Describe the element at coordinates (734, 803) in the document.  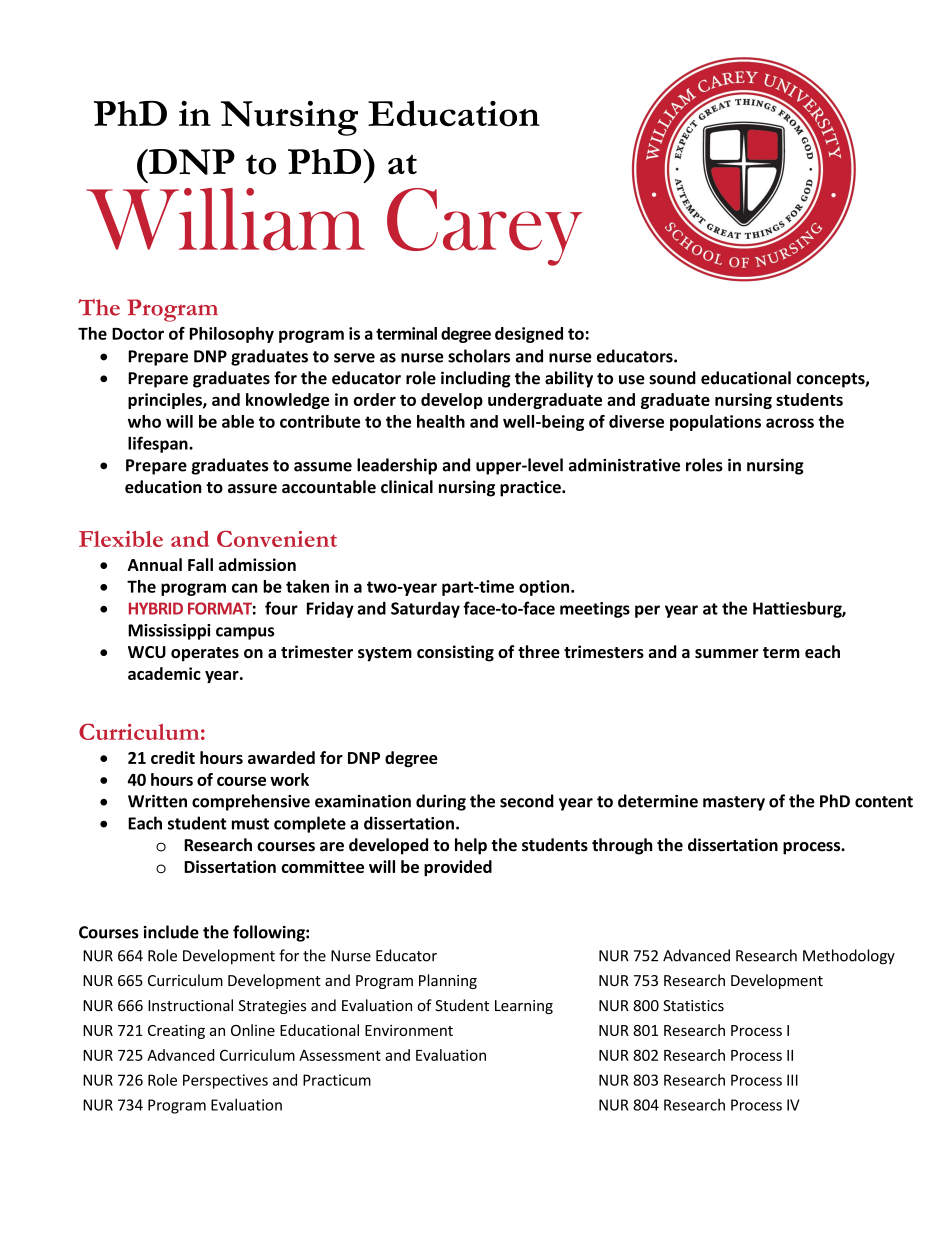
I see `mastery` at that location.
